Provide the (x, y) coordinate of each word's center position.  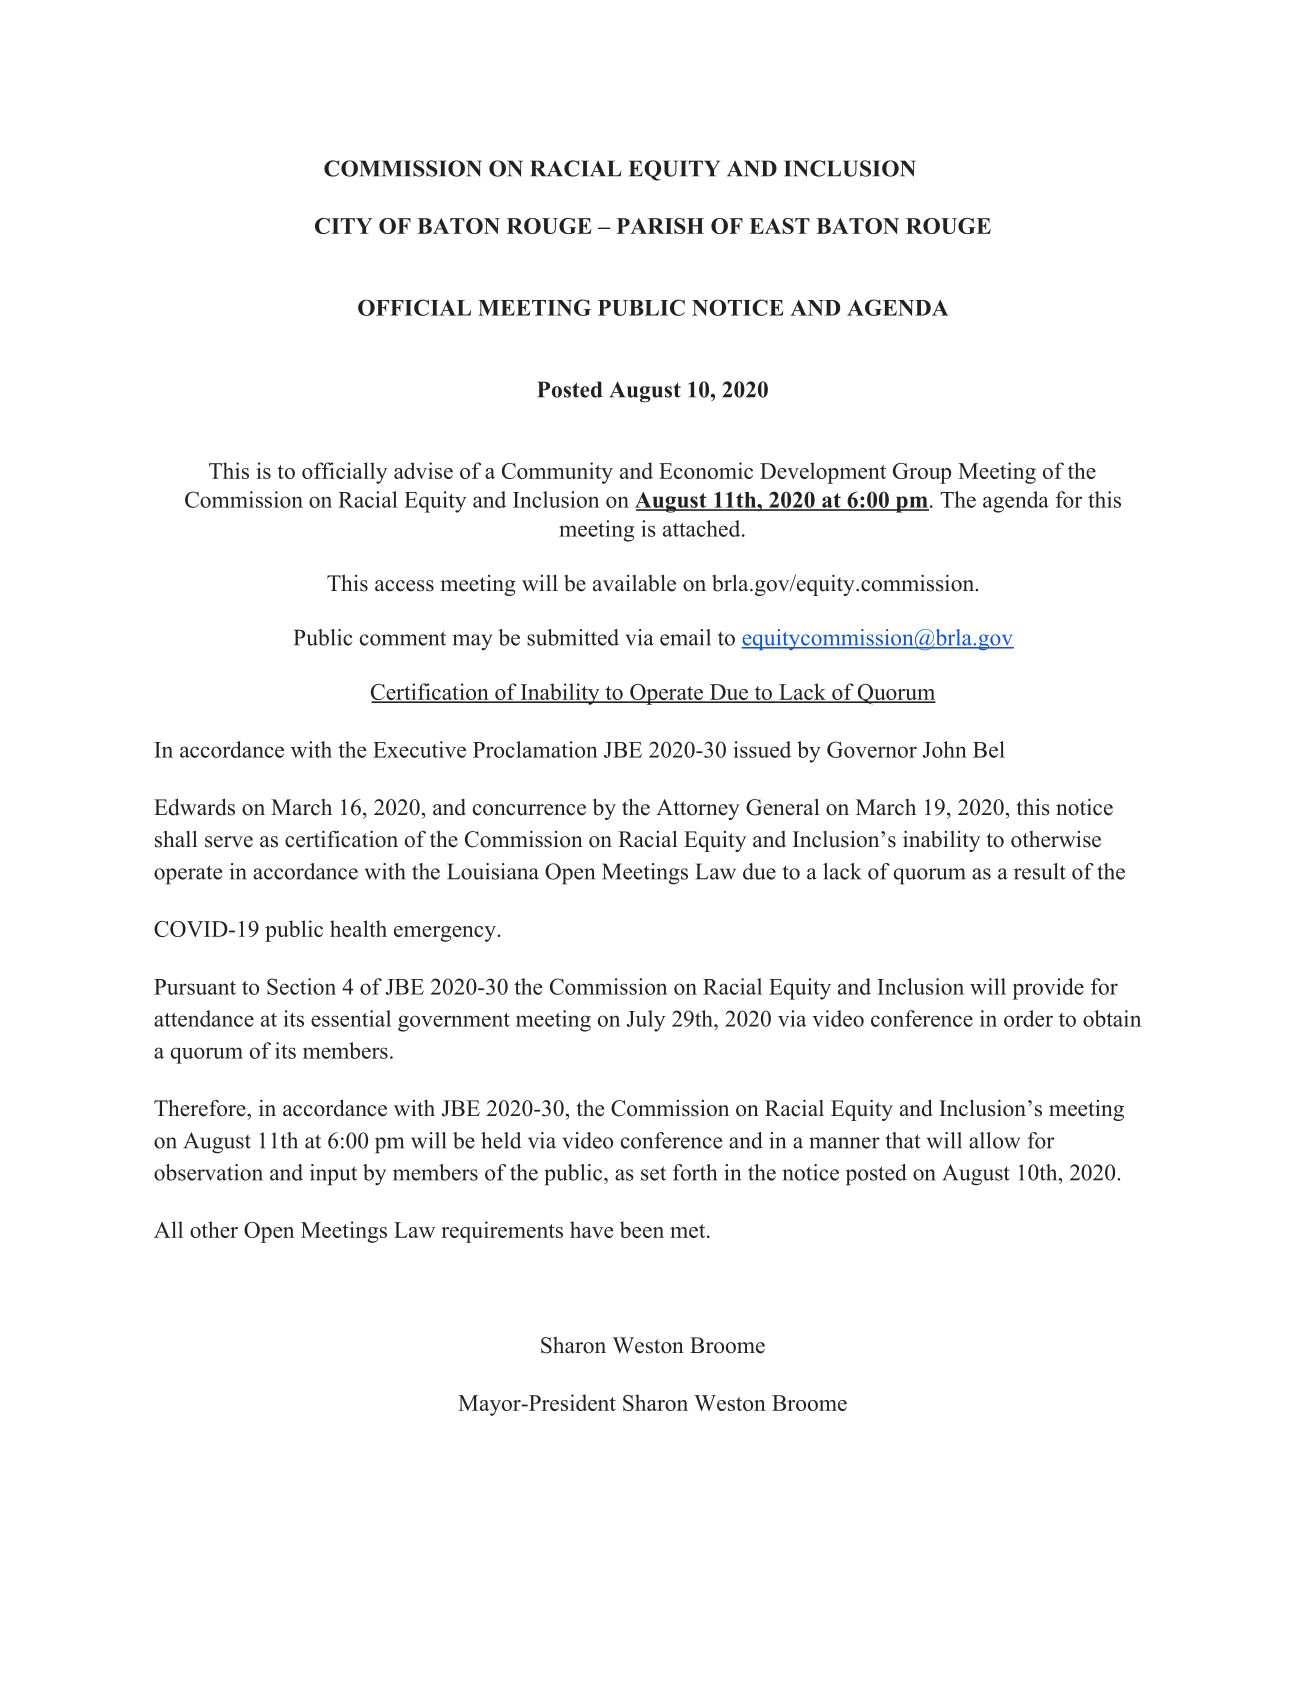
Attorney (698, 809)
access (404, 586)
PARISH (660, 226)
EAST (779, 226)
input (333, 1175)
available (634, 583)
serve (229, 842)
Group (922, 473)
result (1040, 871)
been (642, 1229)
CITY (343, 226)
